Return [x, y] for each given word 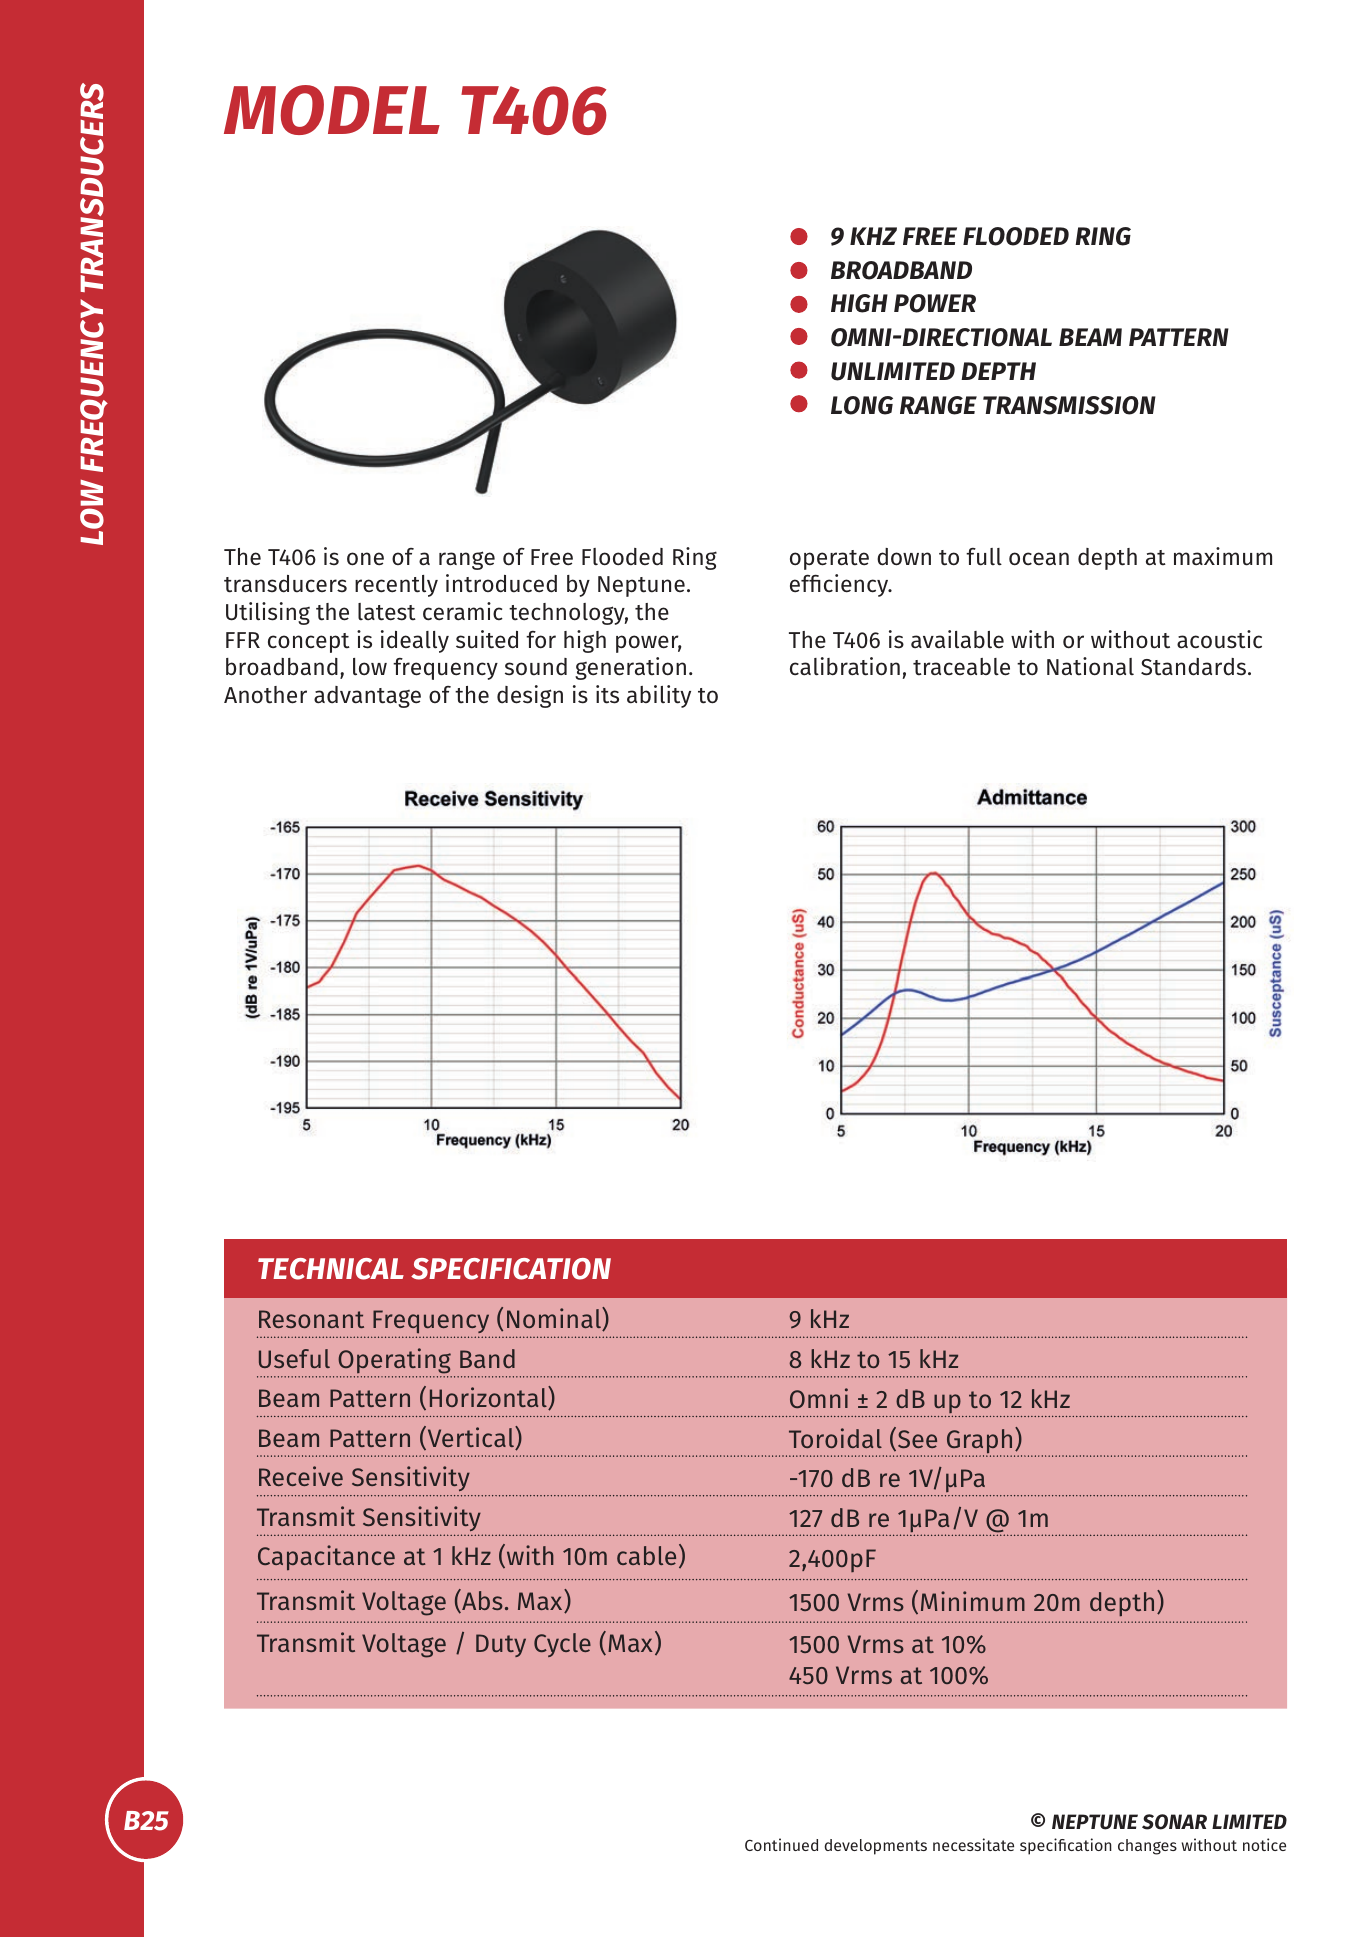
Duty [501, 1645]
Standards [1193, 667]
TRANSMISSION [1069, 405]
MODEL [332, 110]
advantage [367, 697]
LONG [862, 405]
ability [659, 696]
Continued [781, 1844]
